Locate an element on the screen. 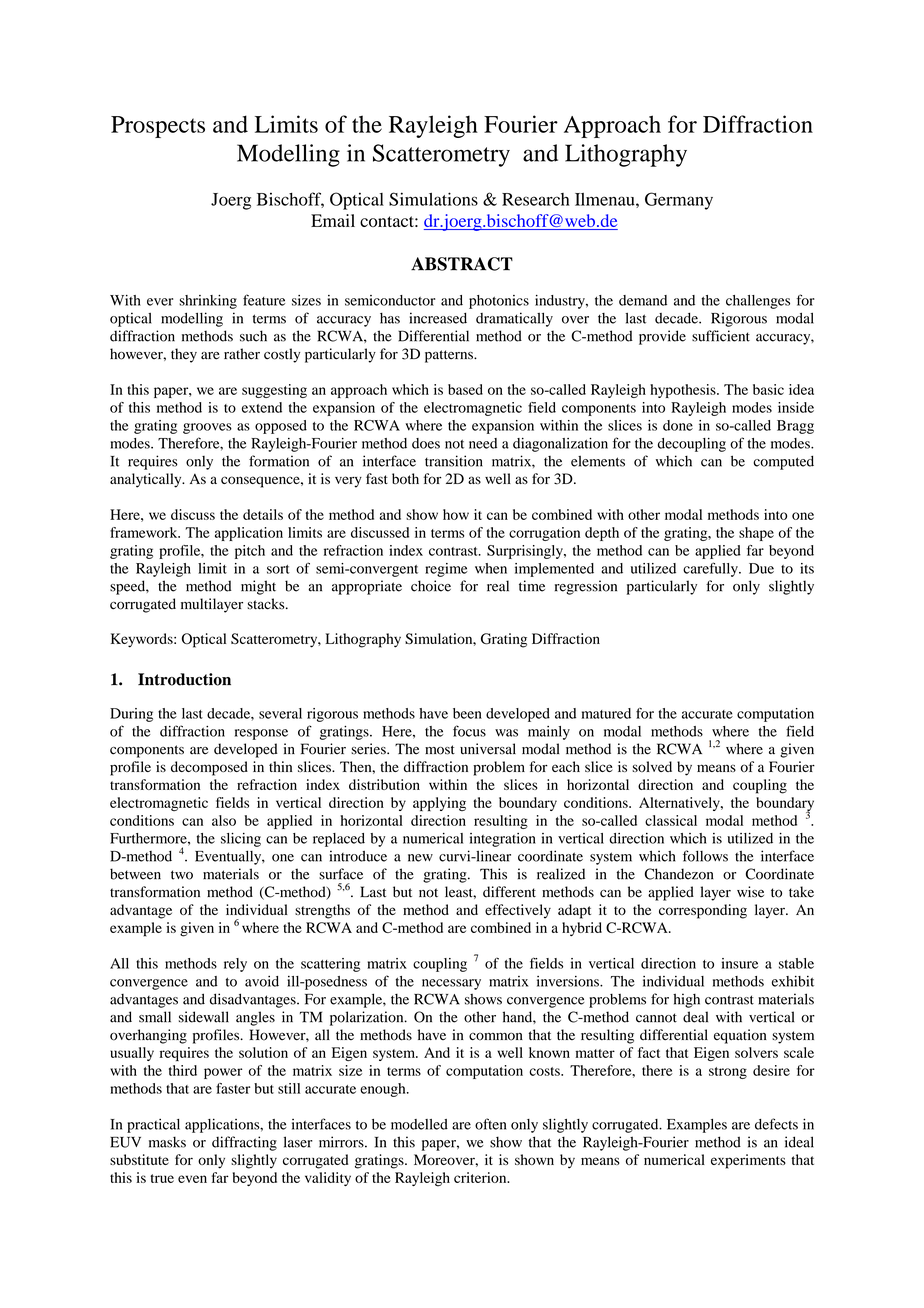 The width and height of the screenshot is (924, 1308). carefully is located at coordinates (711, 569).
